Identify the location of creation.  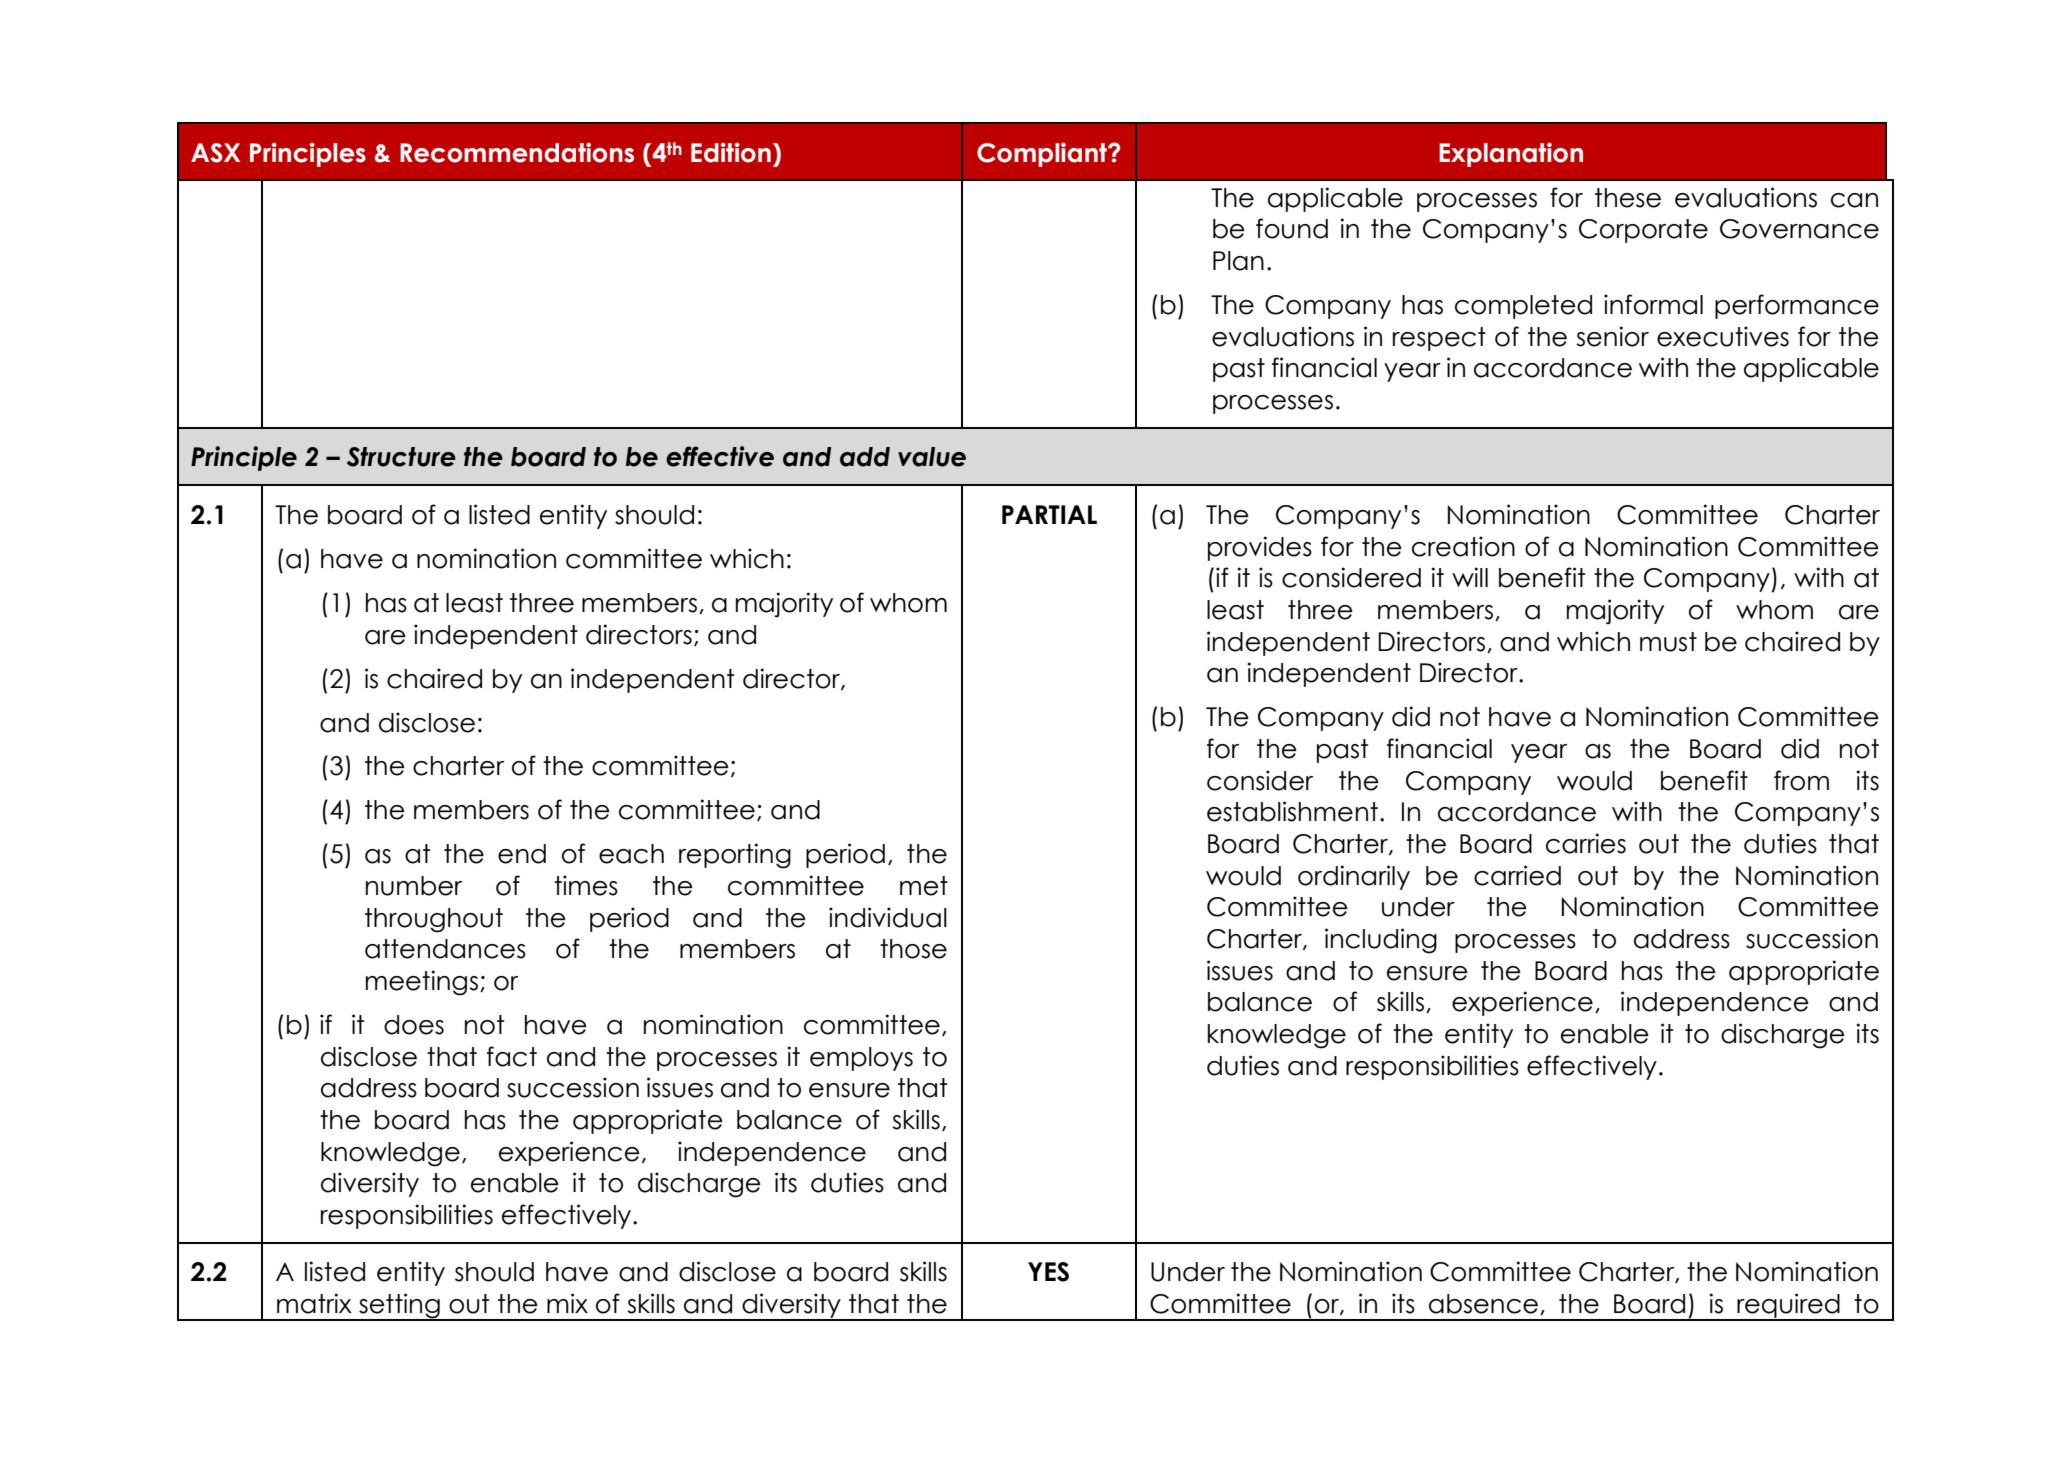
(1463, 546).
